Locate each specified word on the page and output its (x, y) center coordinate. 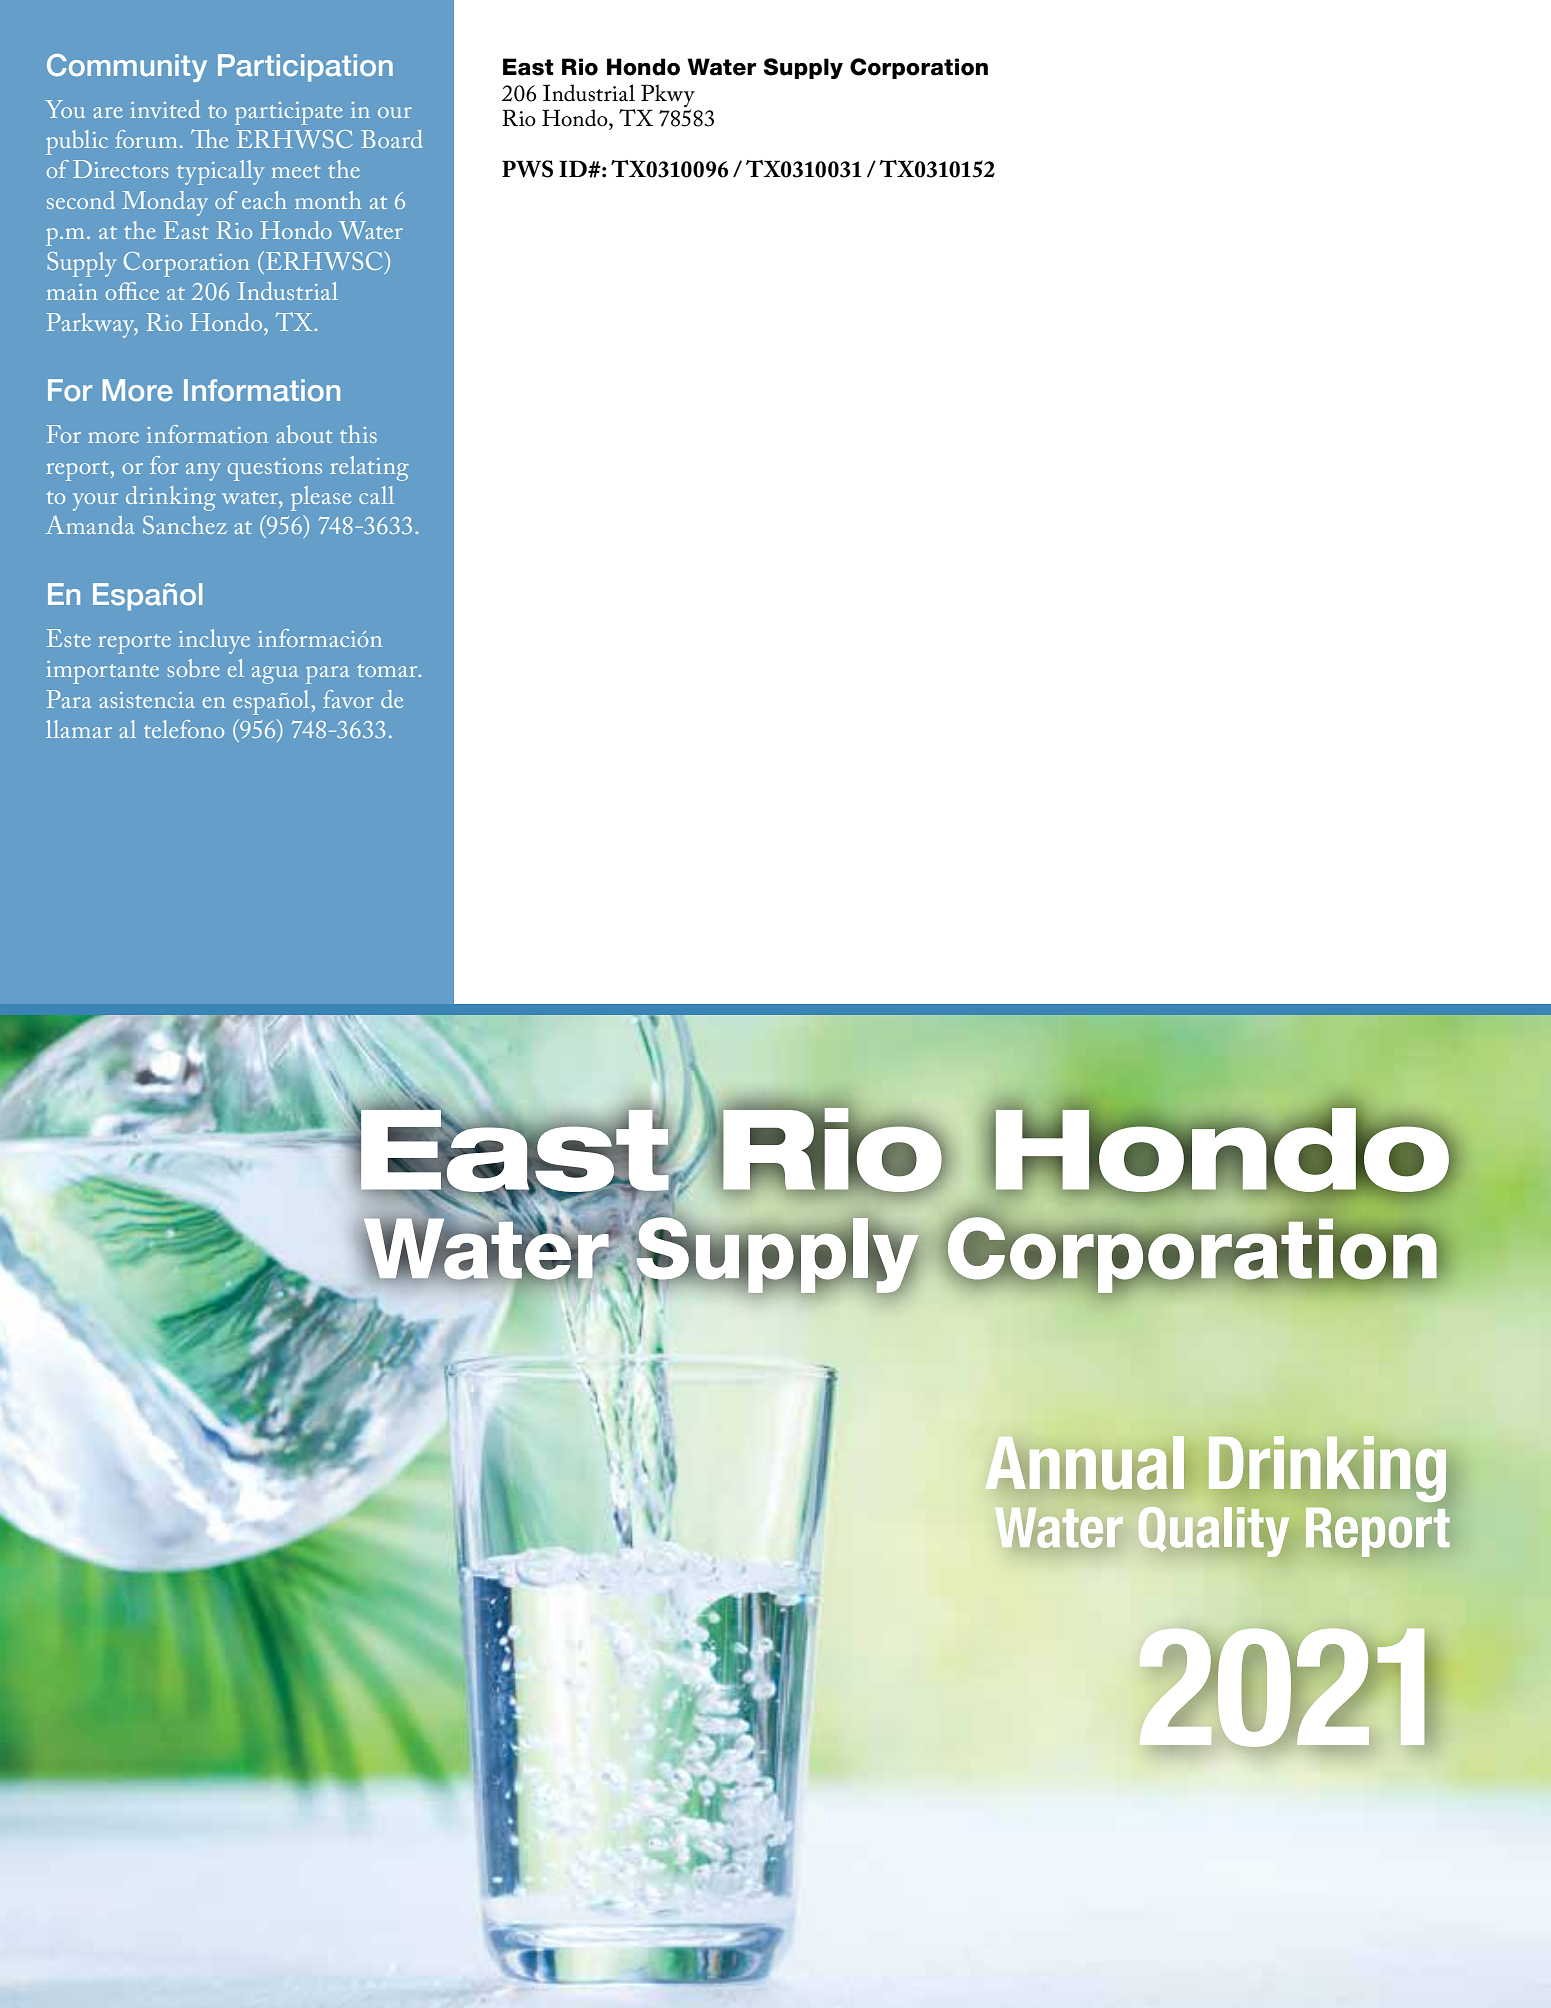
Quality (1214, 1532)
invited (165, 109)
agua (275, 675)
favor (348, 699)
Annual (1084, 1463)
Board (391, 139)
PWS (527, 169)
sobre (193, 668)
